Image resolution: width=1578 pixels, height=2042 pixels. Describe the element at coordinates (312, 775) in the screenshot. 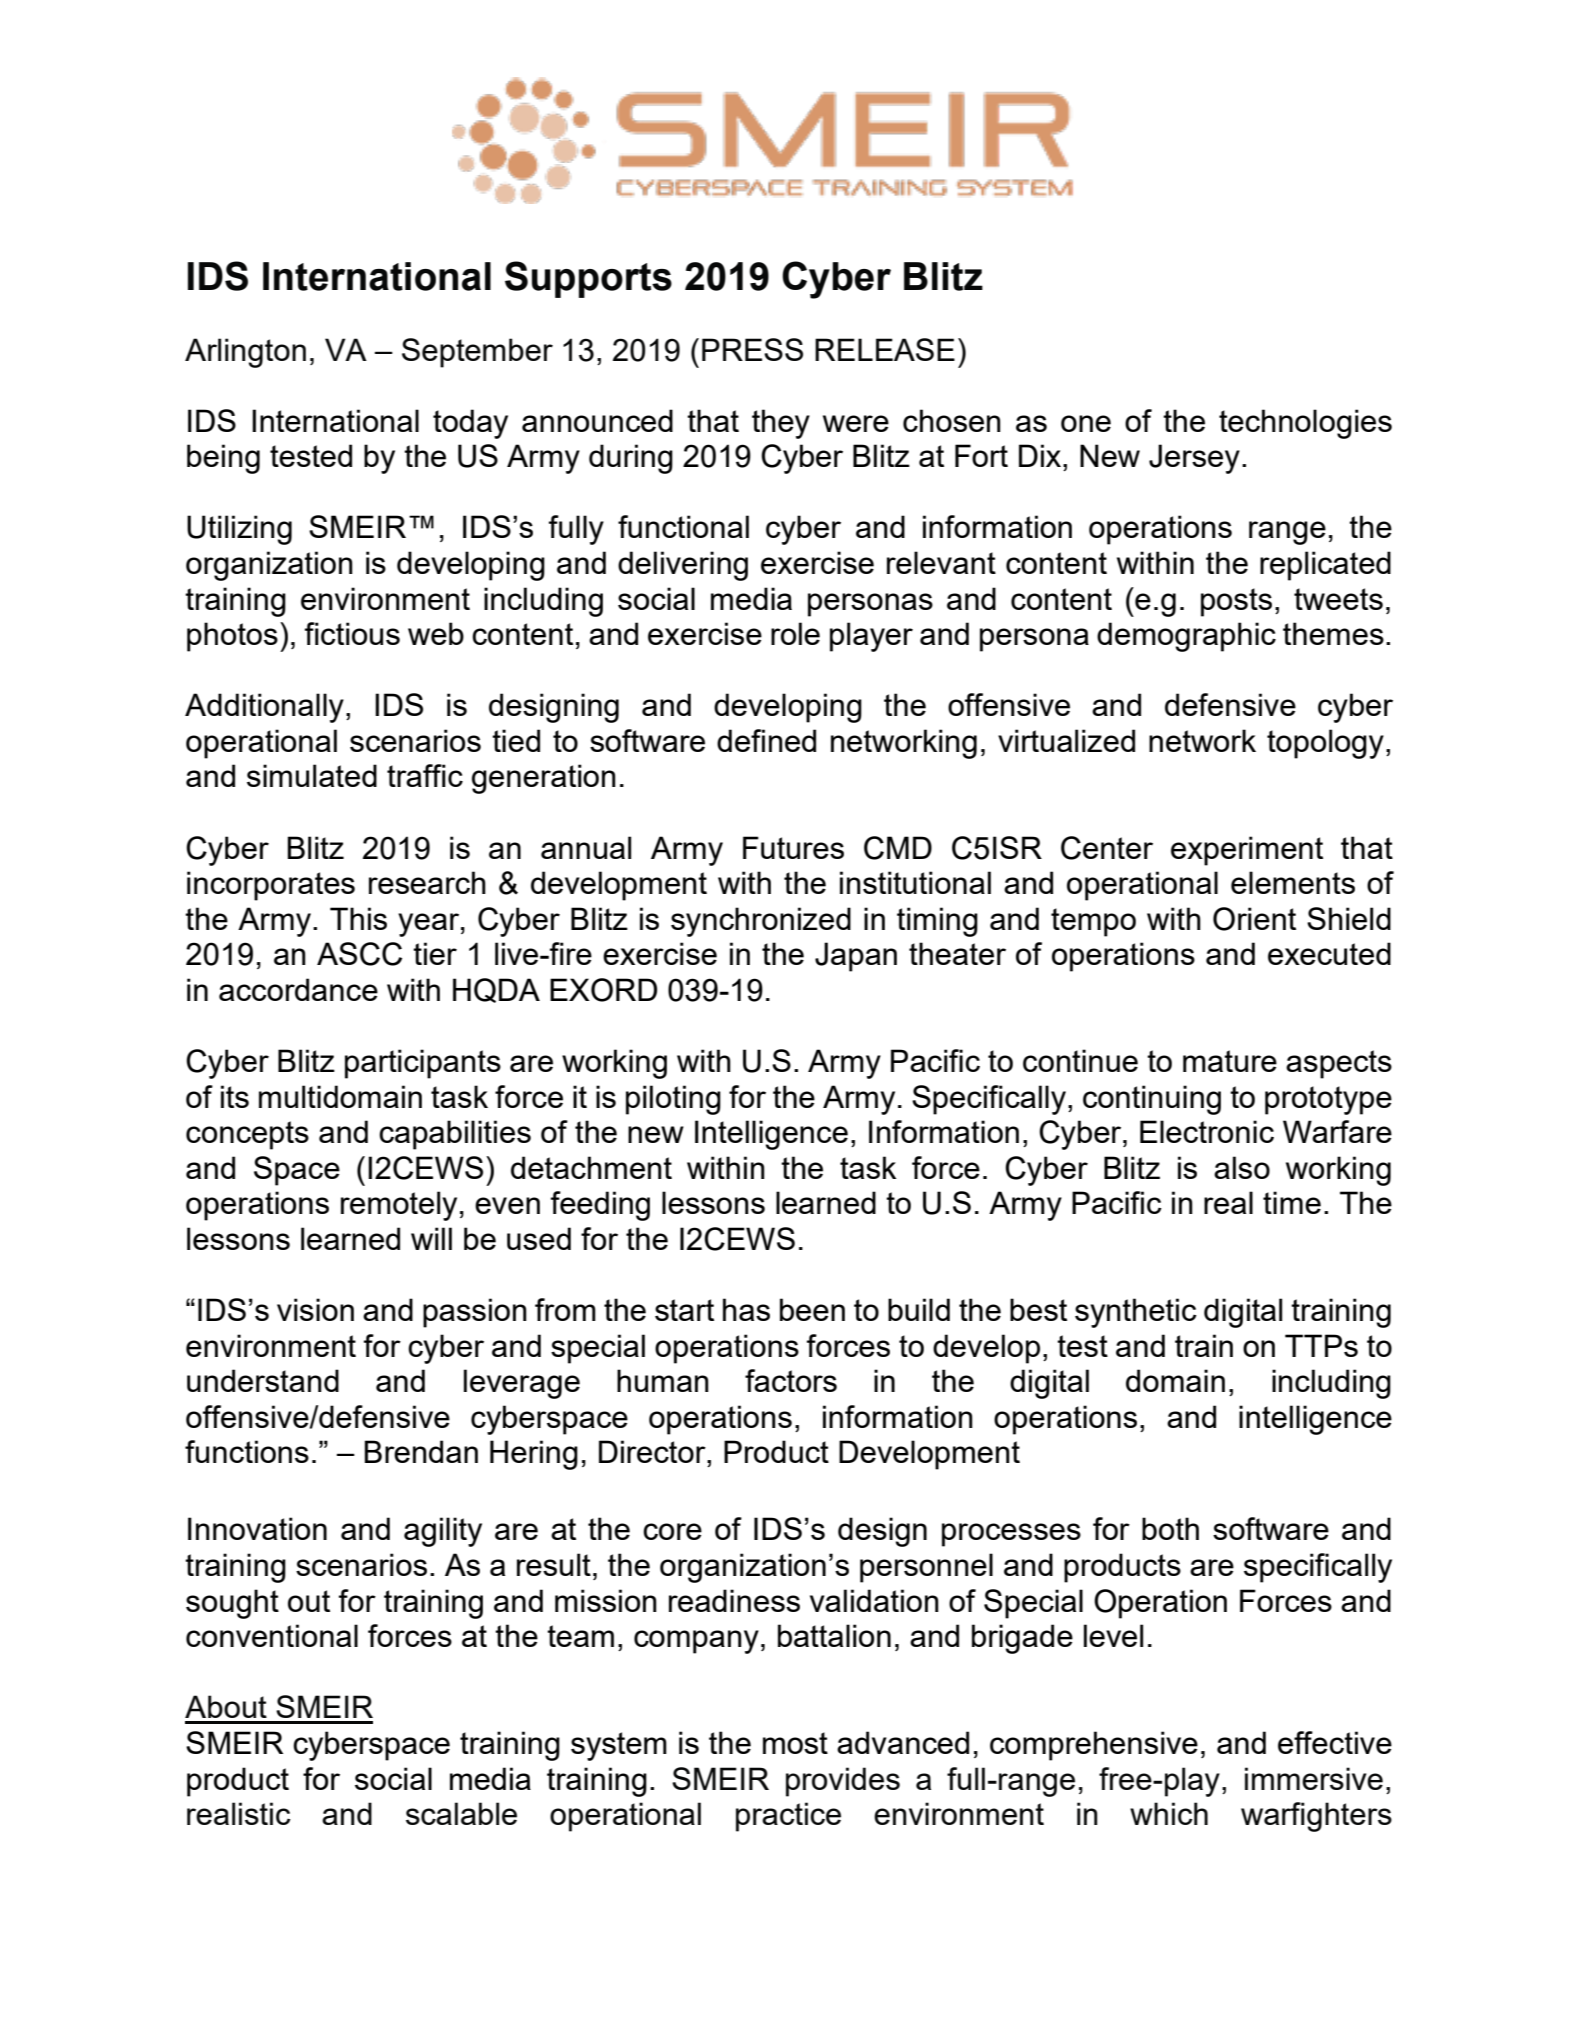

I see `simulated` at that location.
